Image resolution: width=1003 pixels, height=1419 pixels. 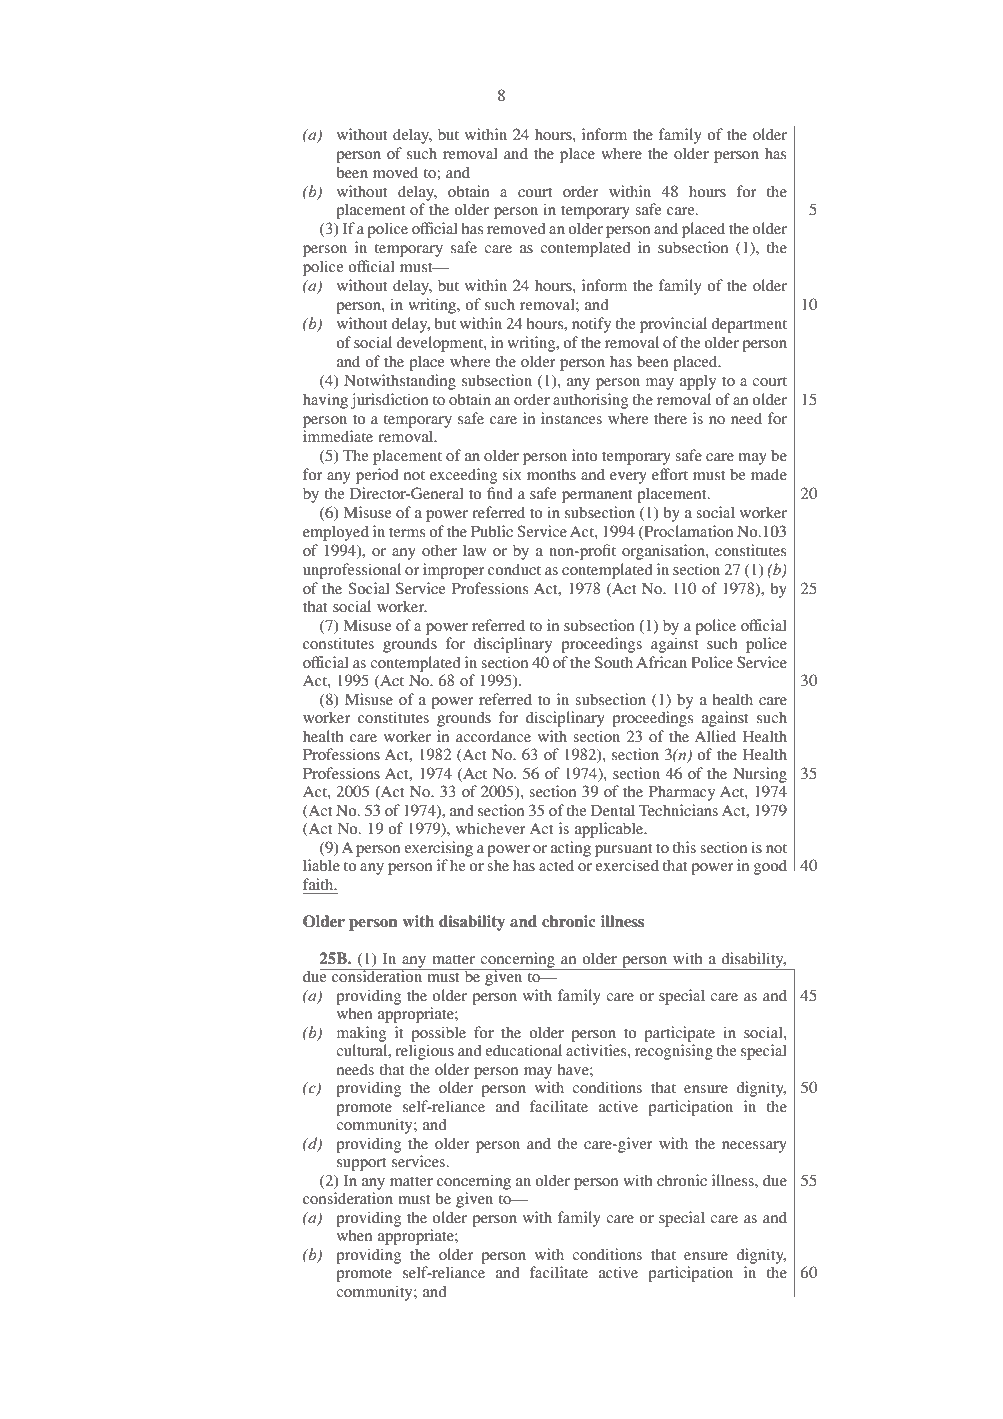 I want to click on apply, so click(x=698, y=382).
